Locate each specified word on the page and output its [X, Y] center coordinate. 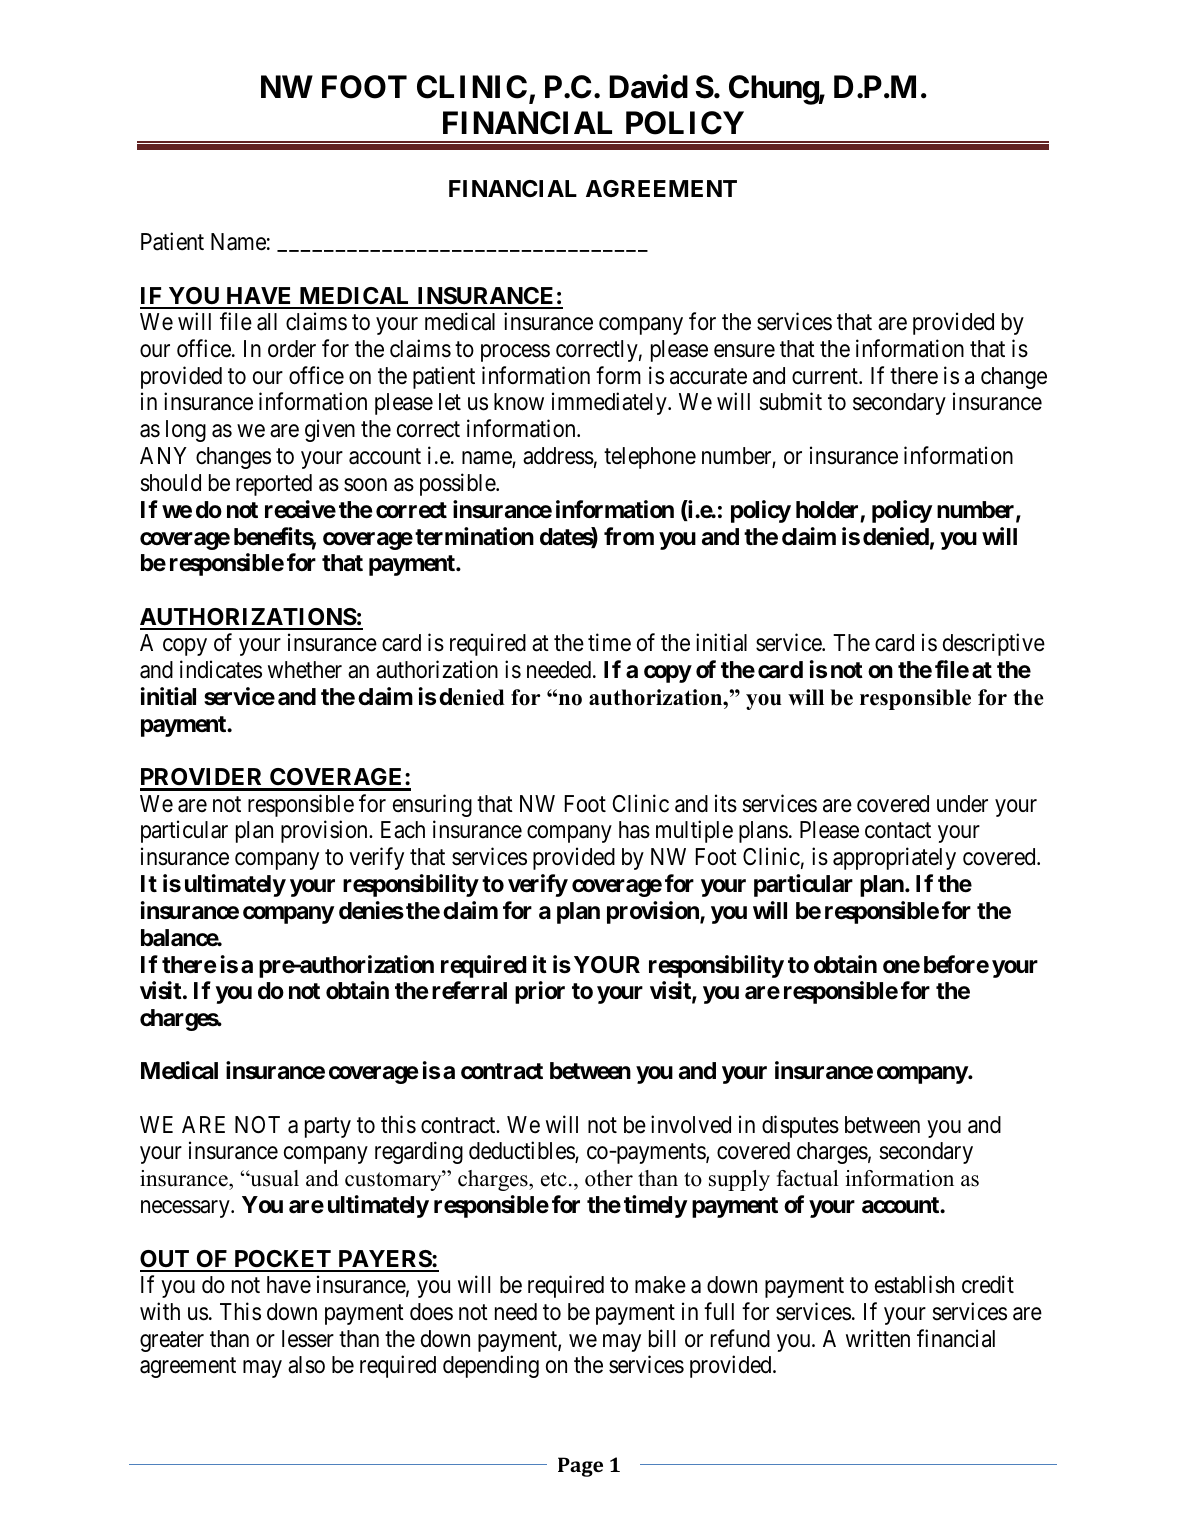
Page [580, 1467]
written [878, 1338]
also [306, 1365]
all [267, 322]
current [826, 376]
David [648, 87]
